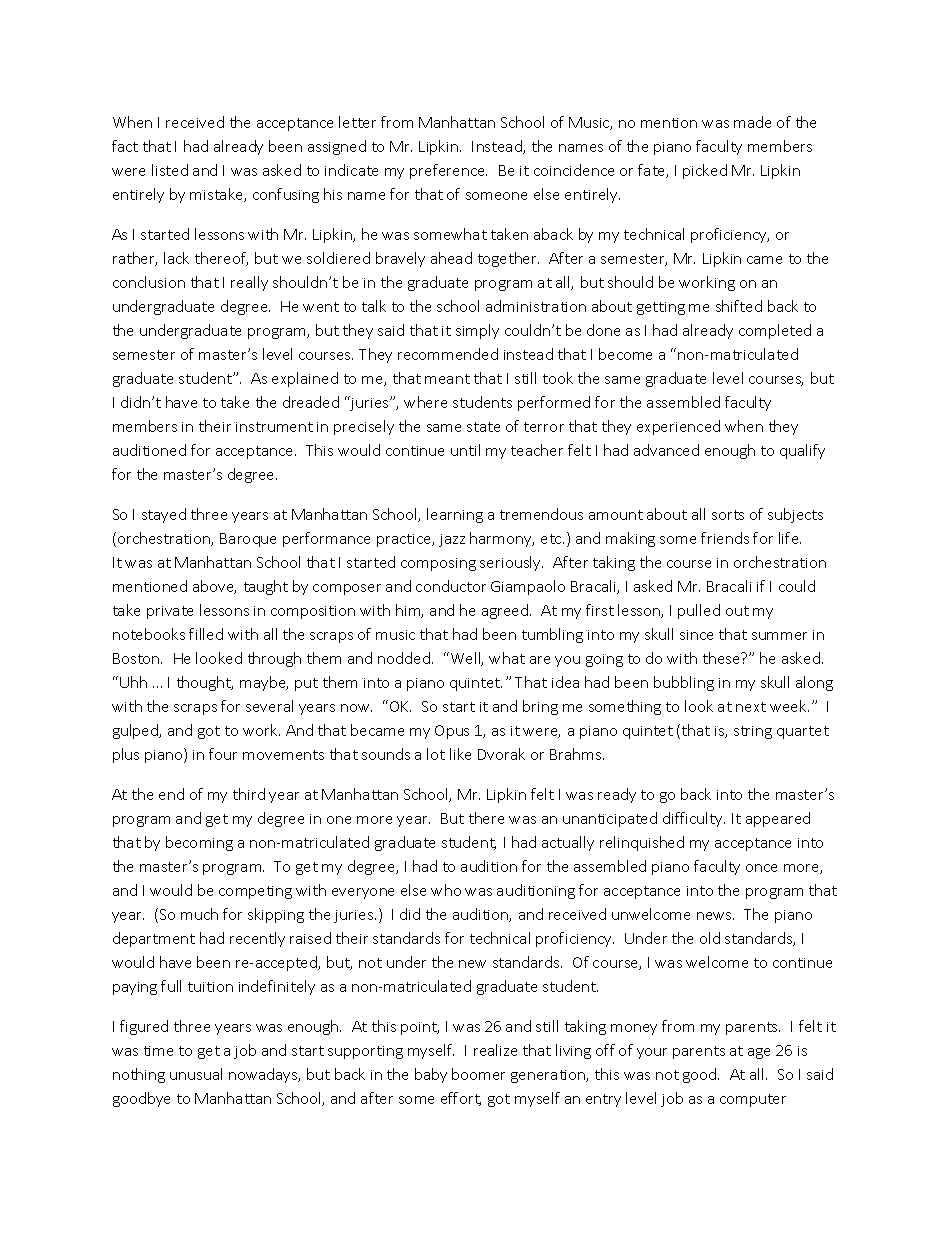 The image size is (952, 1233). What do you see at coordinates (759, 1053) in the screenshot?
I see `age` at bounding box center [759, 1053].
